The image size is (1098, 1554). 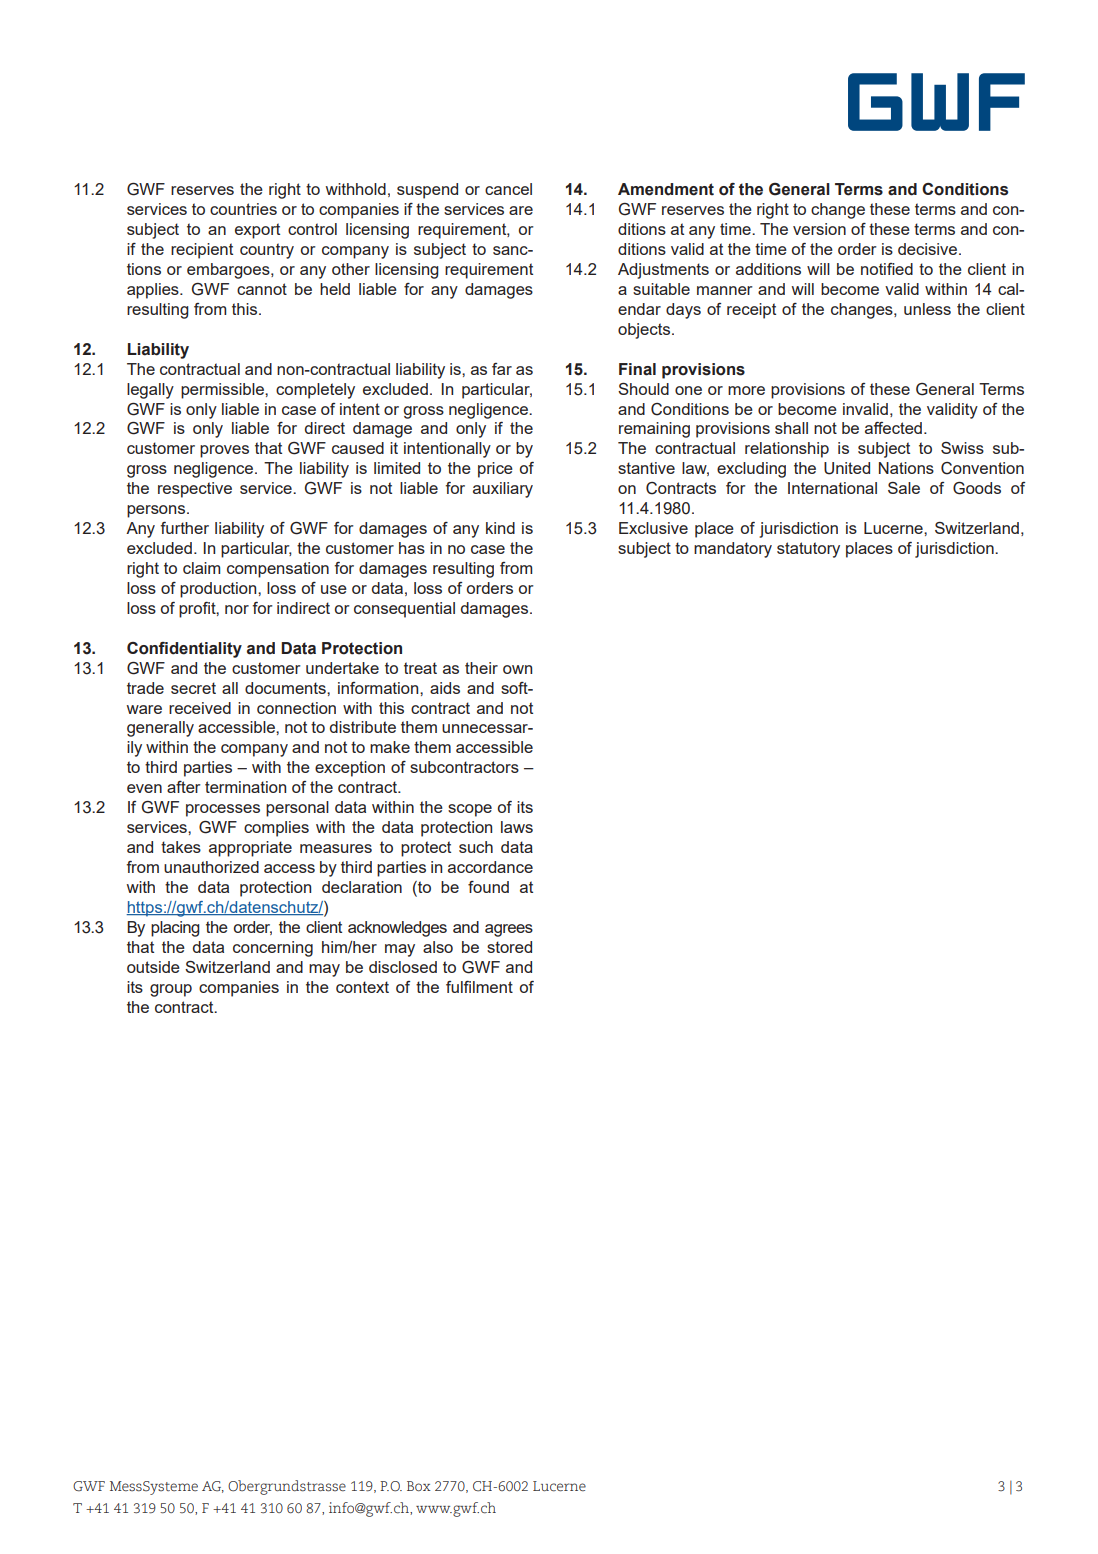 I want to click on stored, so click(x=509, y=947).
